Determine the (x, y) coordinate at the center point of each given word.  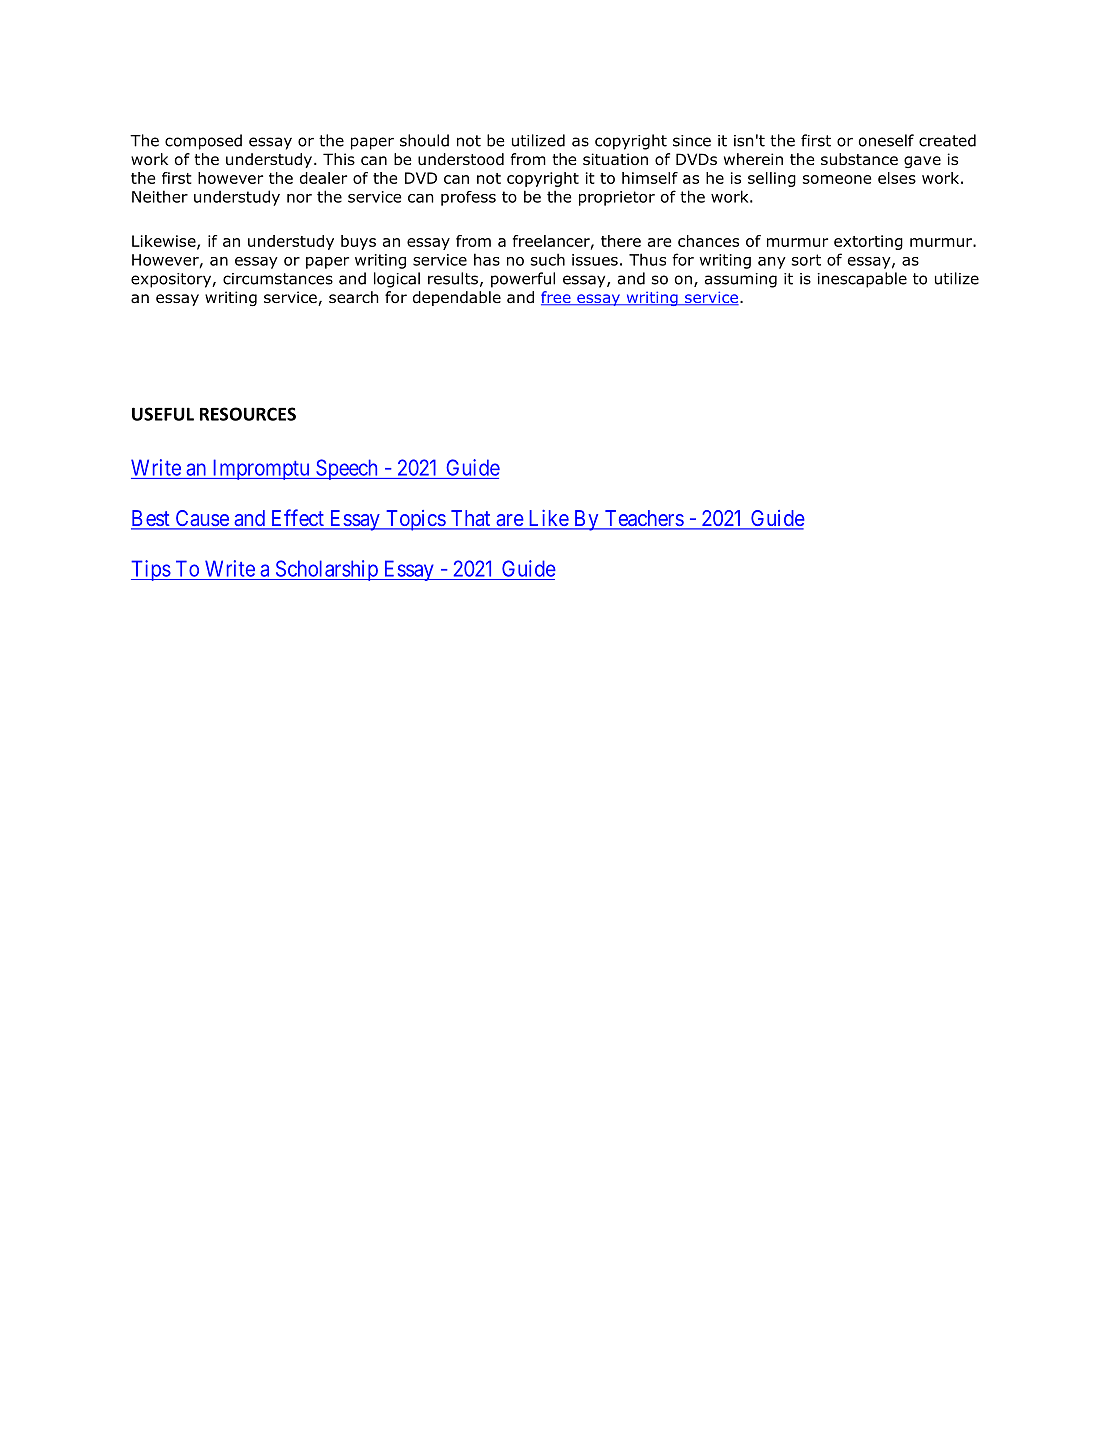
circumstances (278, 279)
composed (203, 142)
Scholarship (326, 570)
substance (859, 159)
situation (615, 159)
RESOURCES (248, 414)
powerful (523, 280)
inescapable (862, 280)
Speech (347, 469)
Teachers (643, 519)
